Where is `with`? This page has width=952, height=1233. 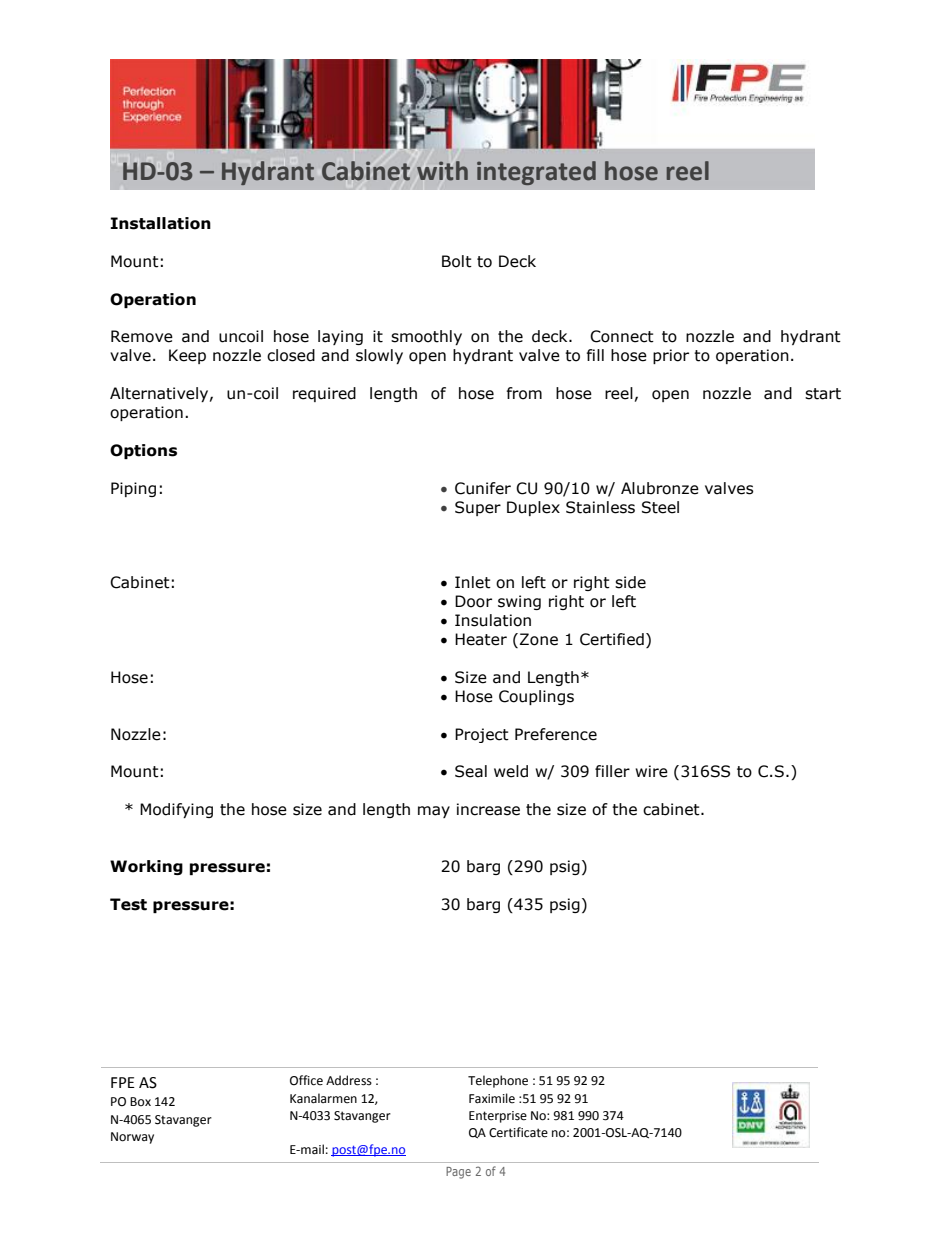 with is located at coordinates (442, 171).
